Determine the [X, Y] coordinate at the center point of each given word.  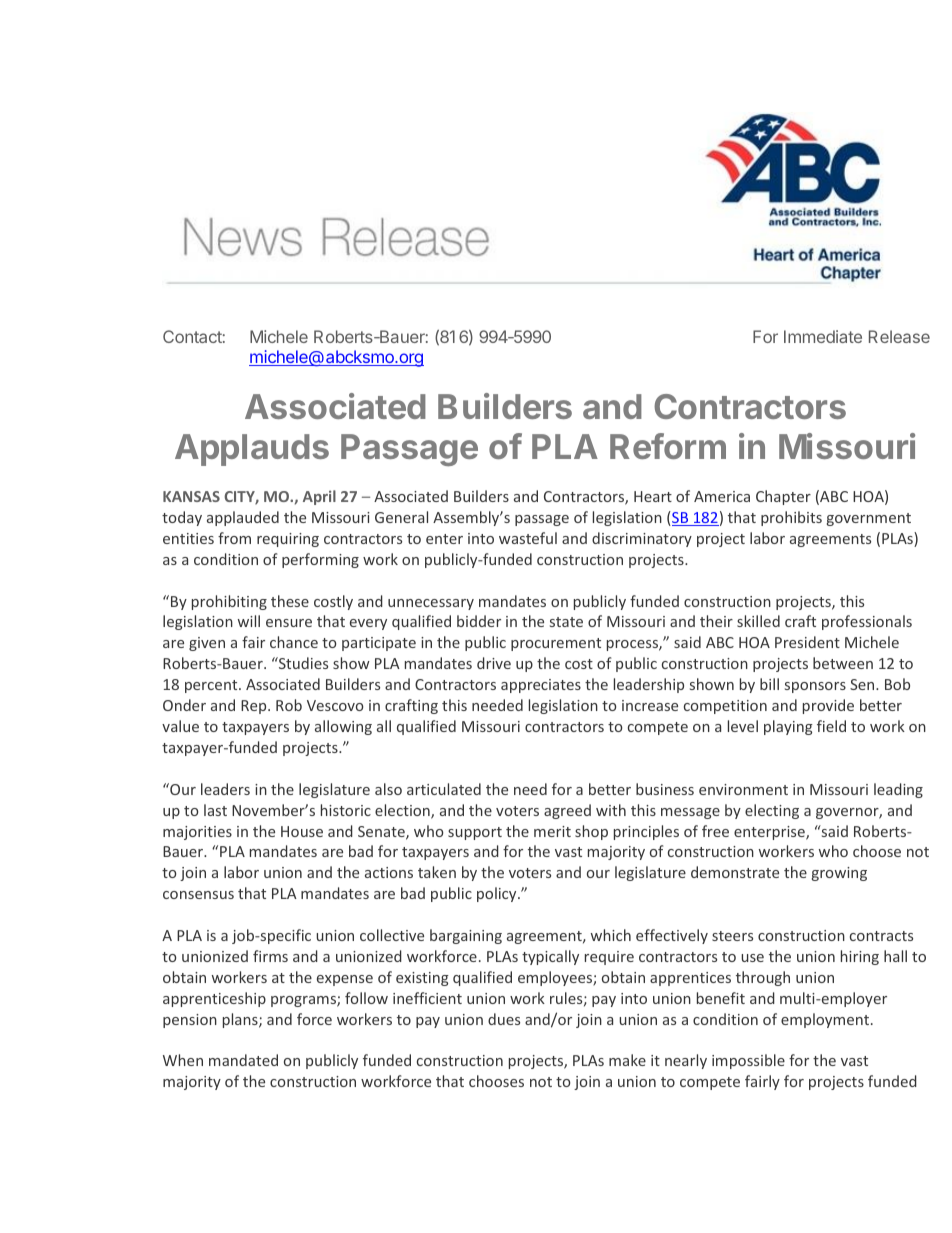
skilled [758, 621]
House [302, 831]
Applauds [252, 450]
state [566, 622]
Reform [668, 446]
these [290, 601]
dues [504, 1019]
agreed [567, 811]
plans [241, 1020]
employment [826, 1020]
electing [772, 811]
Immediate [823, 336]
